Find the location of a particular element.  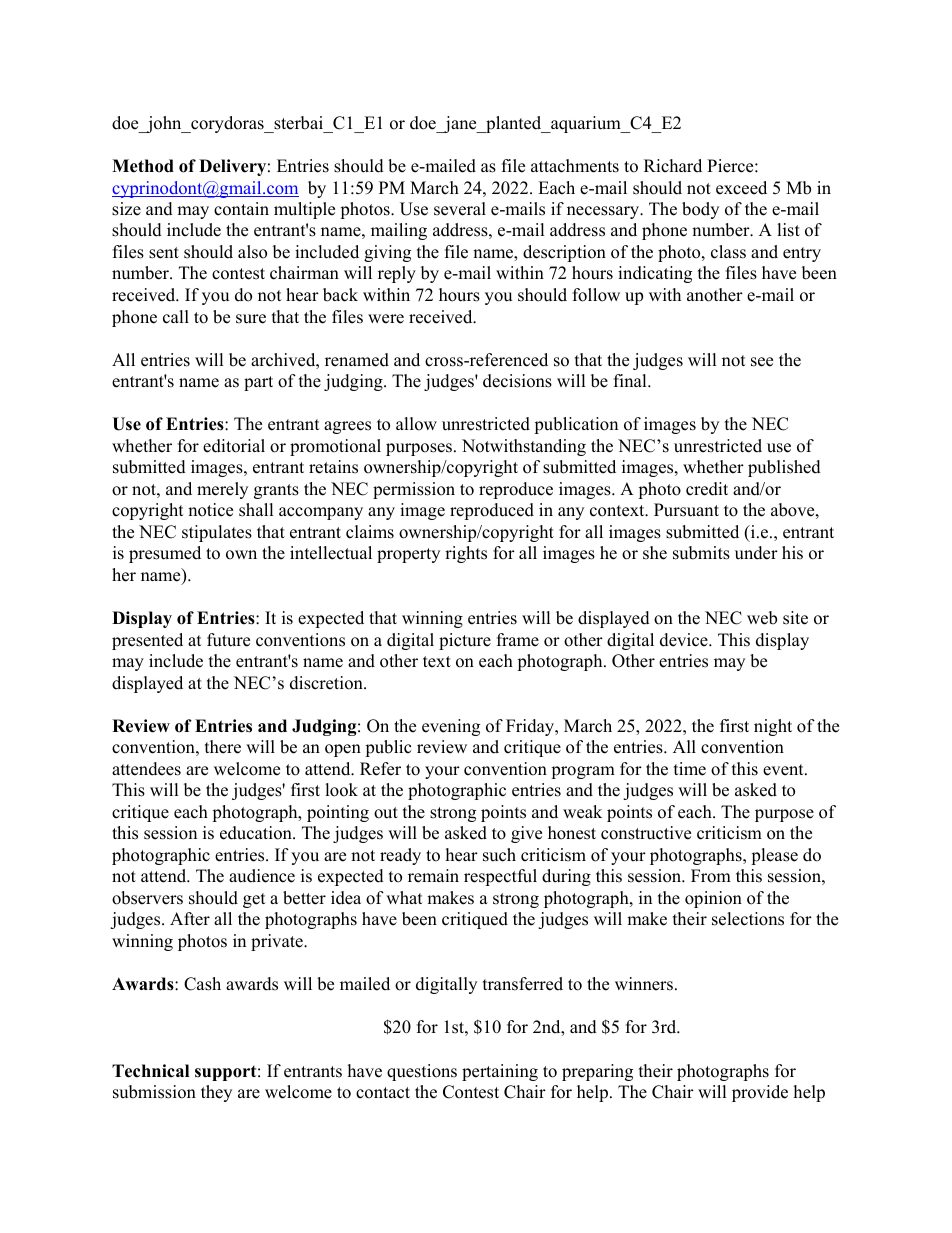

credit is located at coordinates (707, 489).
